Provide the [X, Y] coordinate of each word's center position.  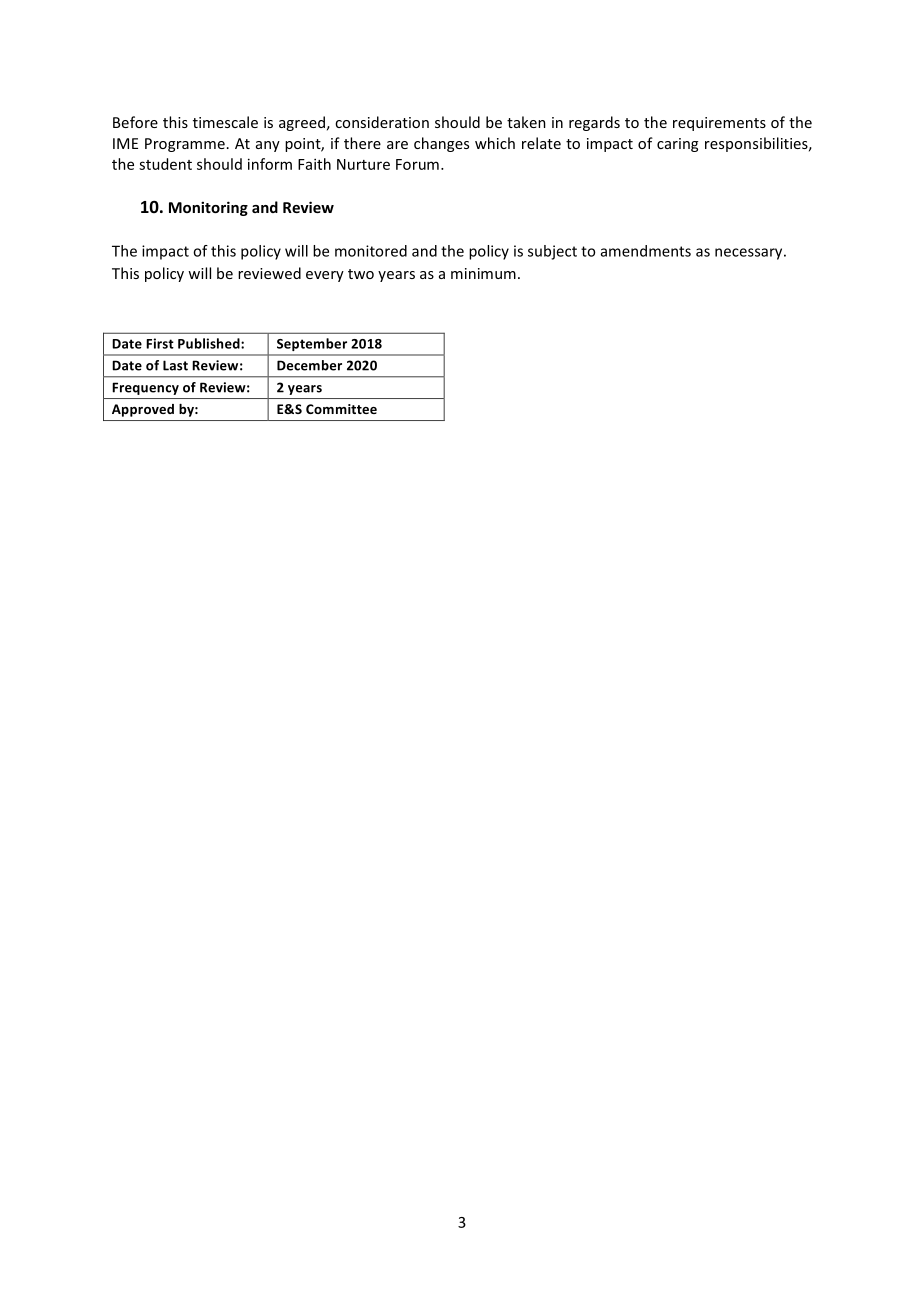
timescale [225, 122]
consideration [382, 122]
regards [594, 123]
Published [210, 343]
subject [552, 252]
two [361, 274]
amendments [646, 251]
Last [175, 365]
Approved [143, 410]
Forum [417, 164]
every [325, 276]
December [309, 365]
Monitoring [208, 208]
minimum [483, 273]
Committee [341, 409]
